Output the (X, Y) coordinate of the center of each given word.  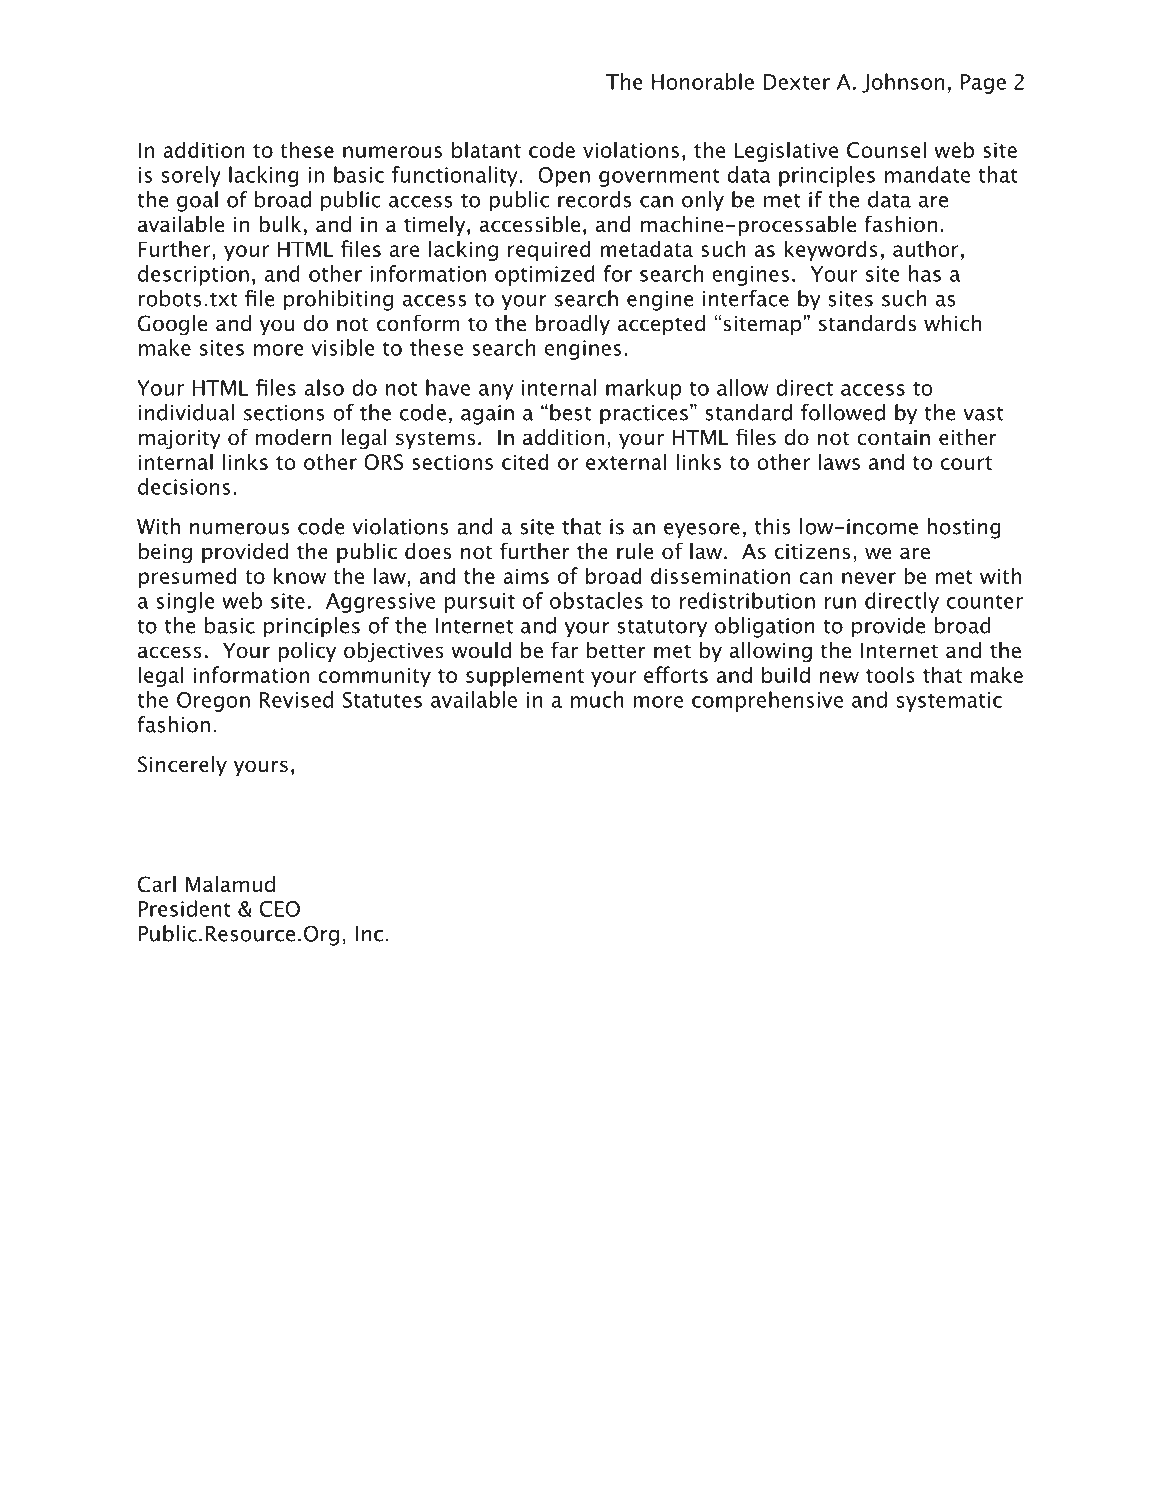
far (564, 650)
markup (644, 389)
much (597, 699)
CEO (280, 909)
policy (307, 652)
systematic (949, 702)
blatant (486, 149)
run (840, 603)
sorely (191, 176)
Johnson (903, 83)
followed (843, 412)
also (324, 387)
